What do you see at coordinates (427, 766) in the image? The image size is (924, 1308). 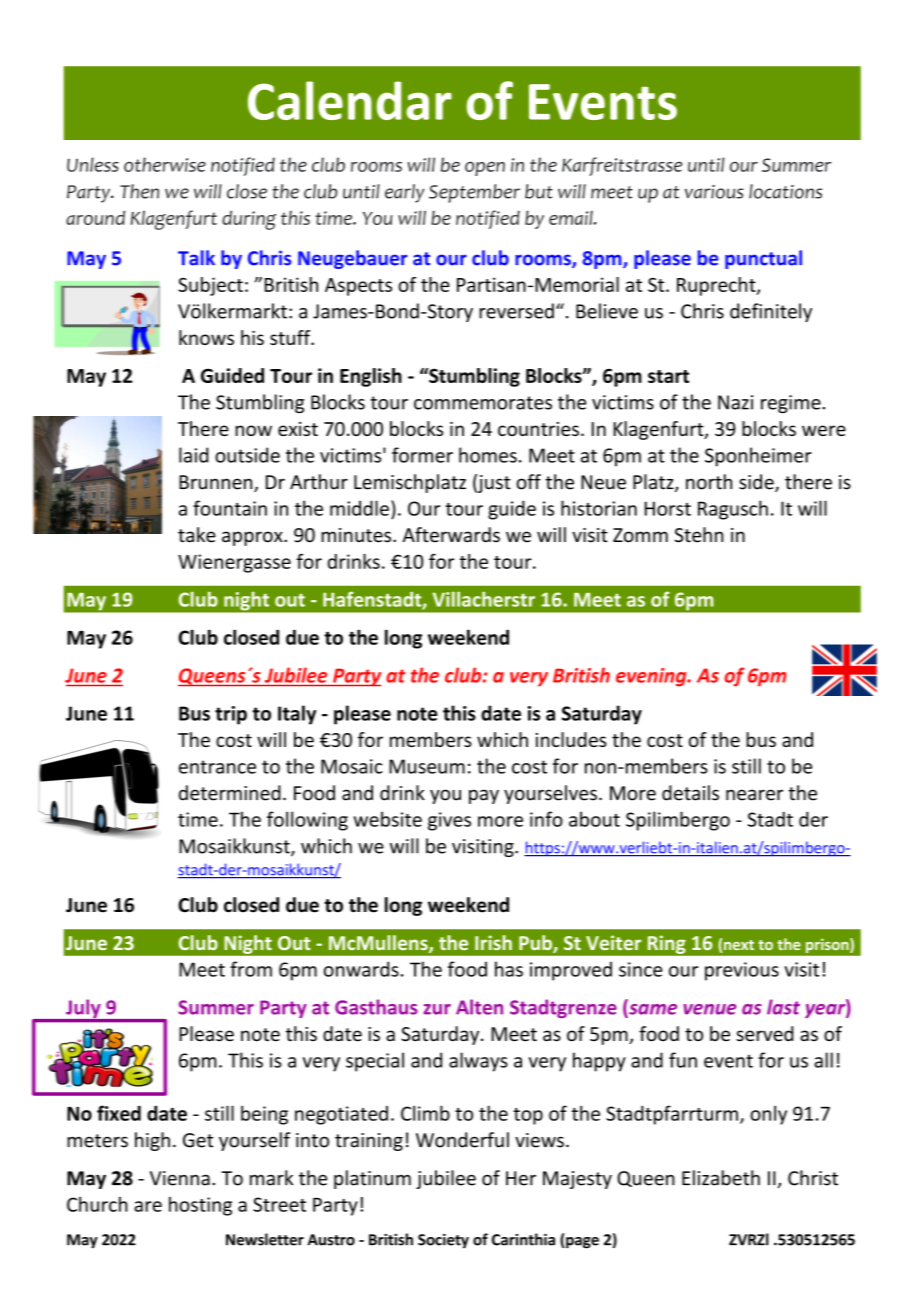 I see `Museum` at bounding box center [427, 766].
